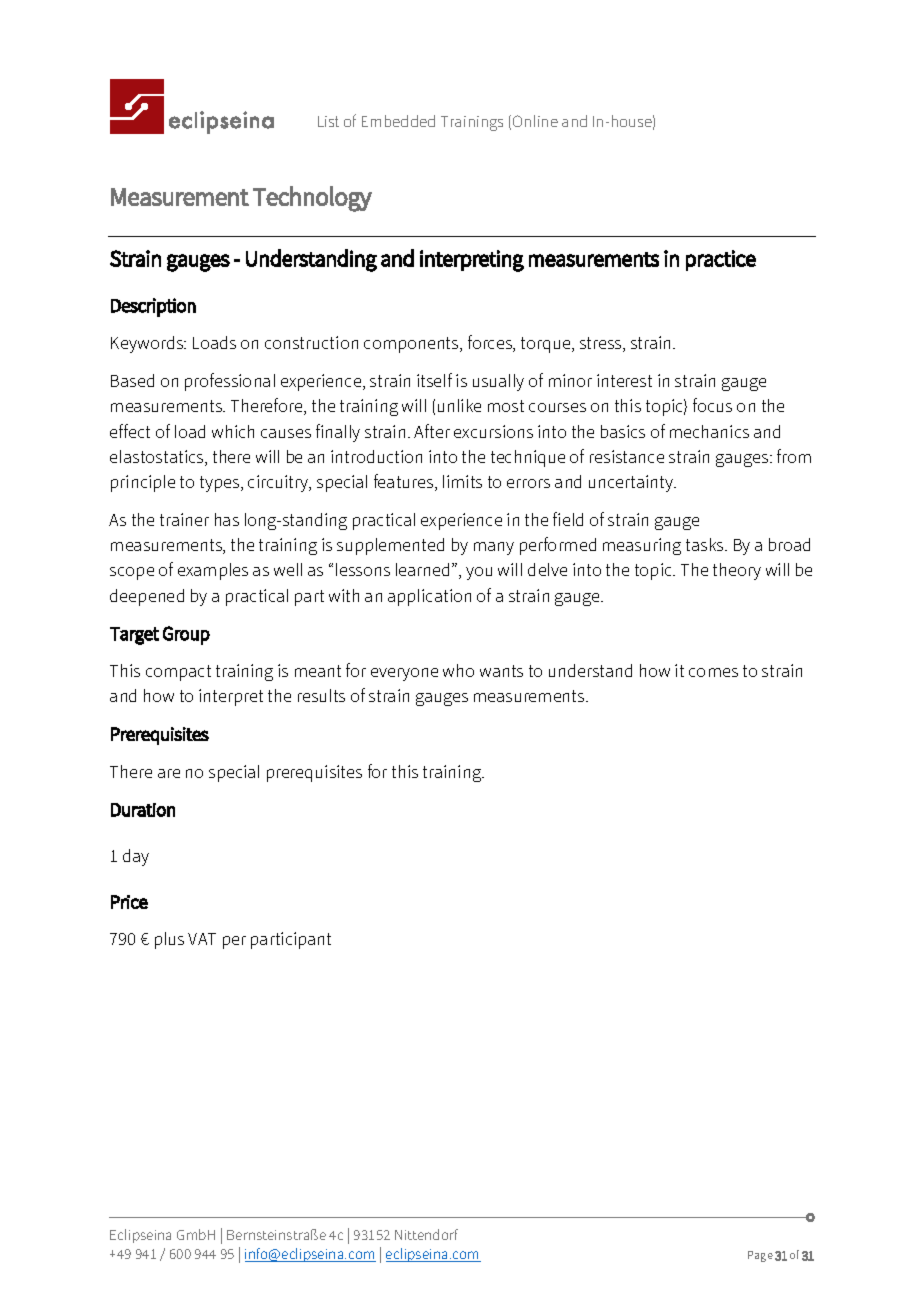 This page has height=1308, width=924. Describe the element at coordinates (136, 857) in the page. I see `day` at that location.
